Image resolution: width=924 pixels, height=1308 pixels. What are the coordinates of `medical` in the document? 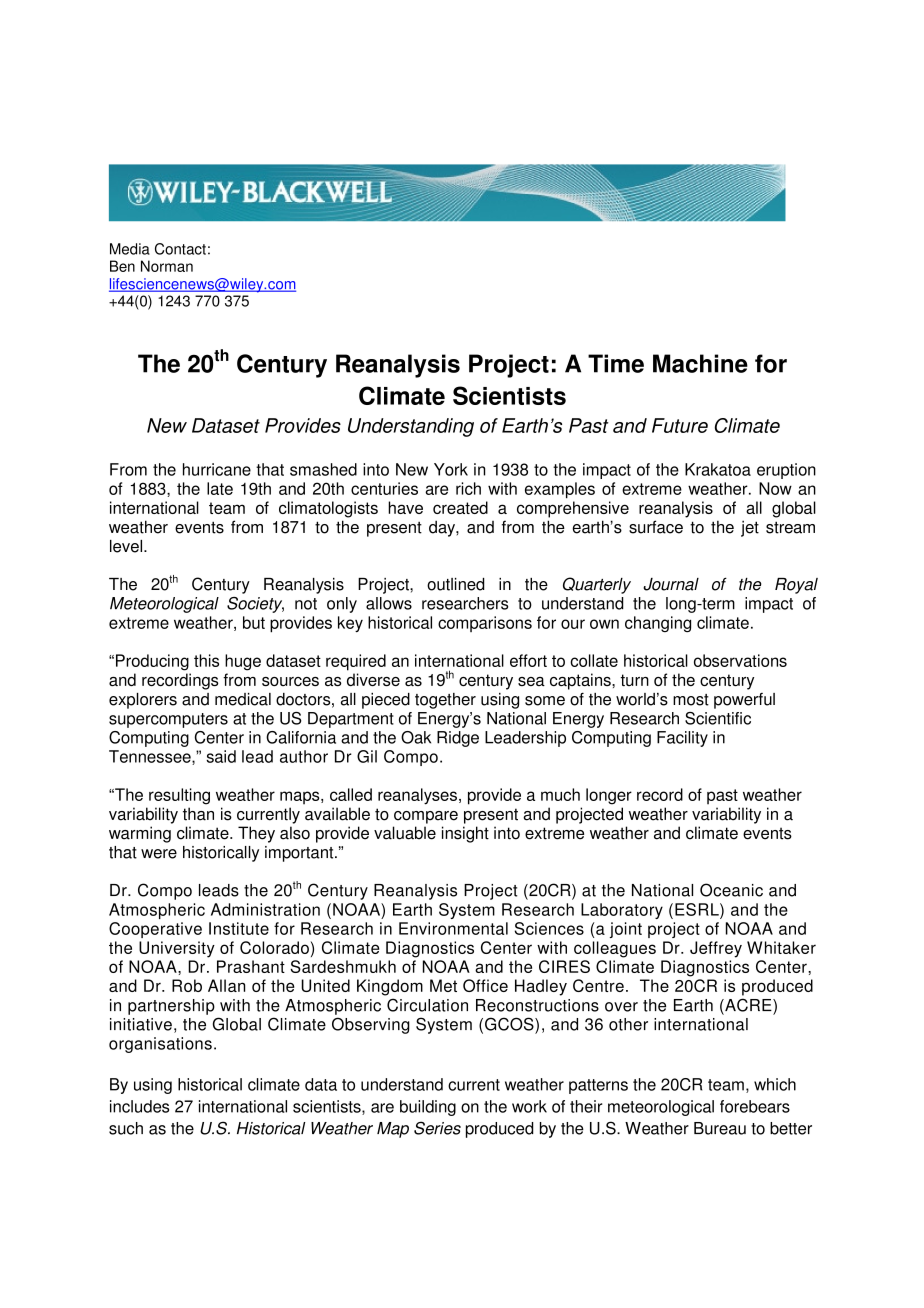 It's located at (243, 699).
